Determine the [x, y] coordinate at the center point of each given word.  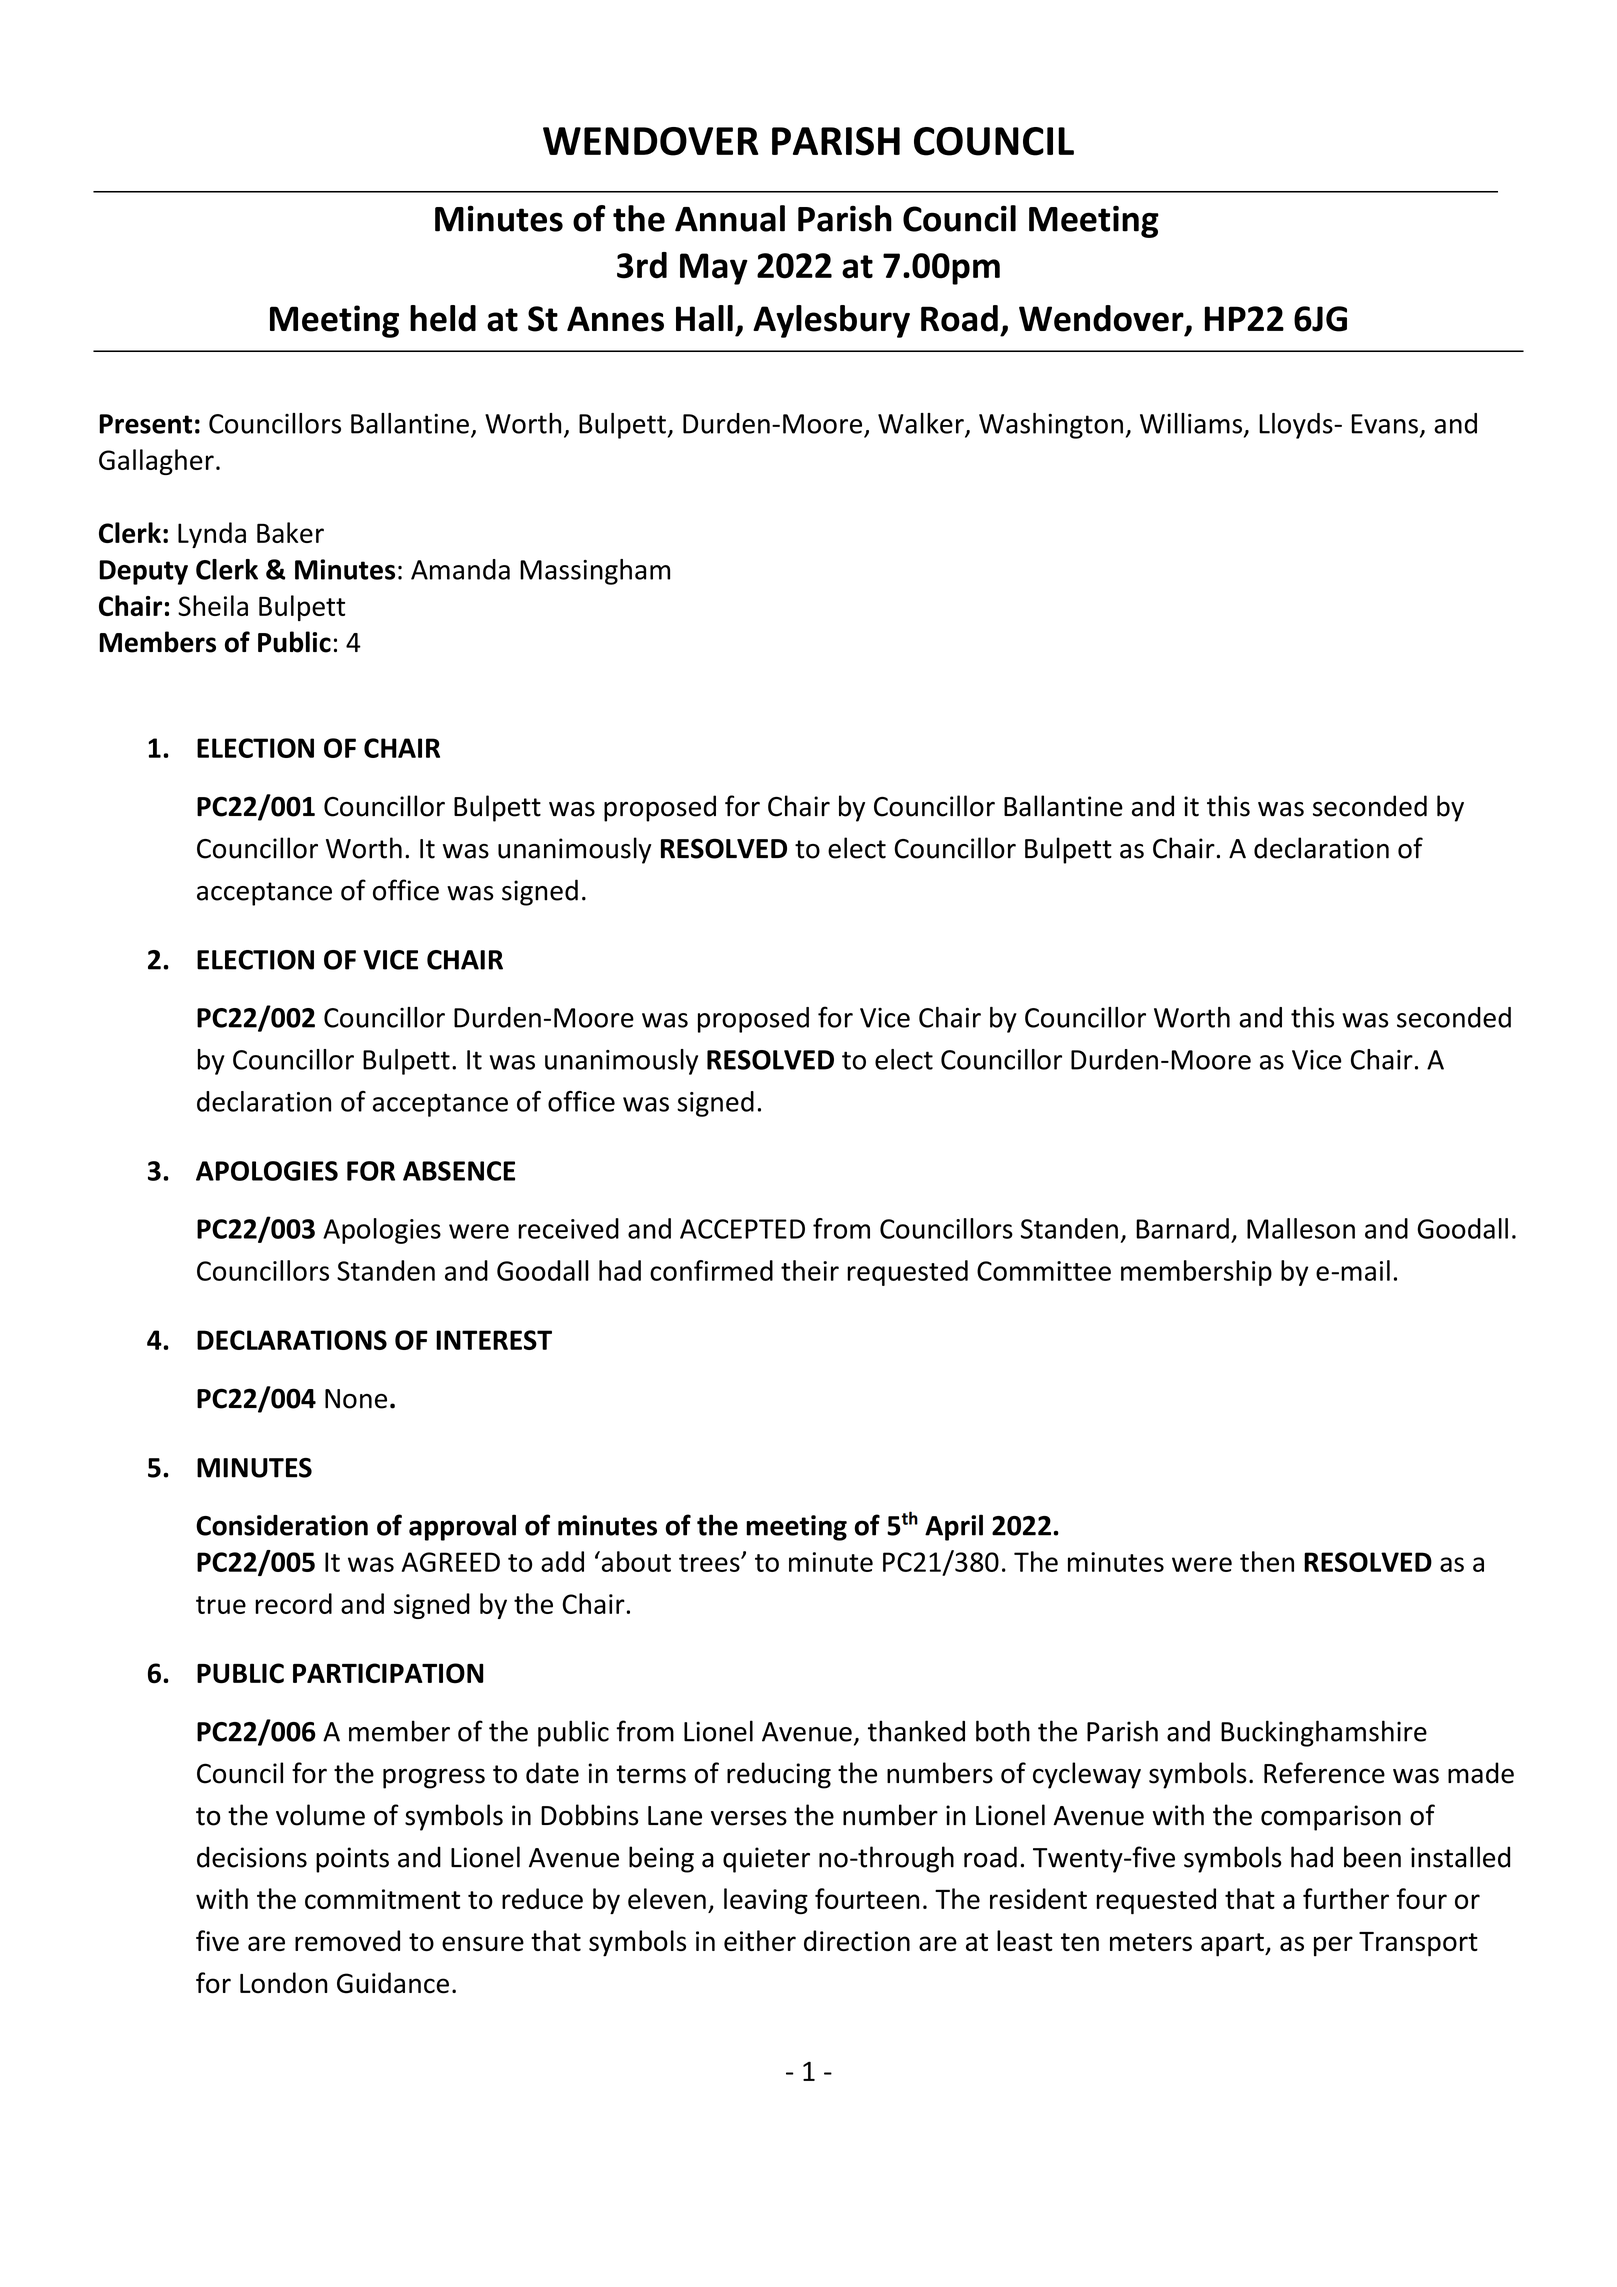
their [810, 1270]
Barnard [1182, 1228]
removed [347, 1940]
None [356, 1399]
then [1267, 1561]
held [443, 318]
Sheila [213, 605]
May [714, 269]
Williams [1192, 424]
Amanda [460, 569]
